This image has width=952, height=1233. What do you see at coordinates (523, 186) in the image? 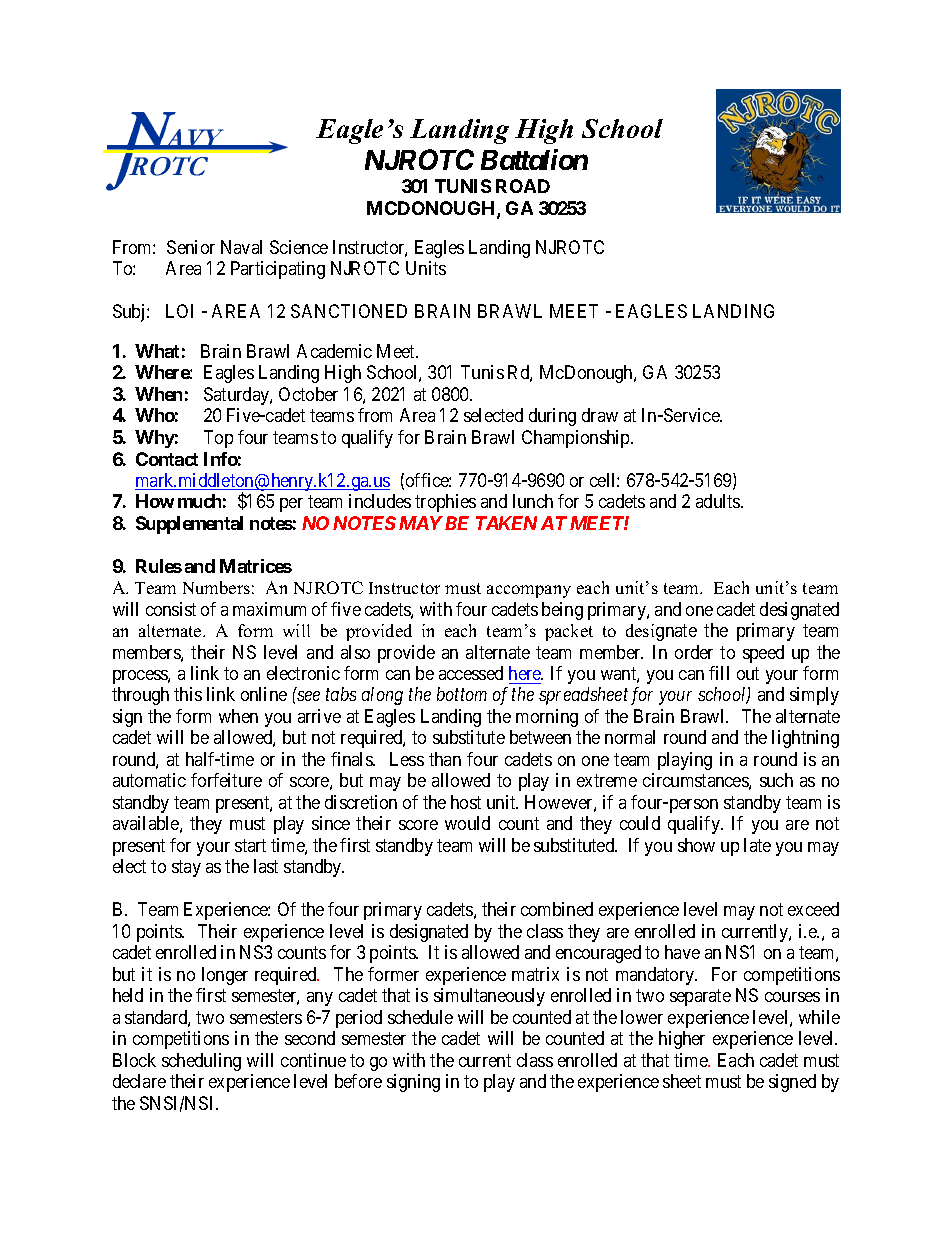
I see `ROAD` at bounding box center [523, 186].
